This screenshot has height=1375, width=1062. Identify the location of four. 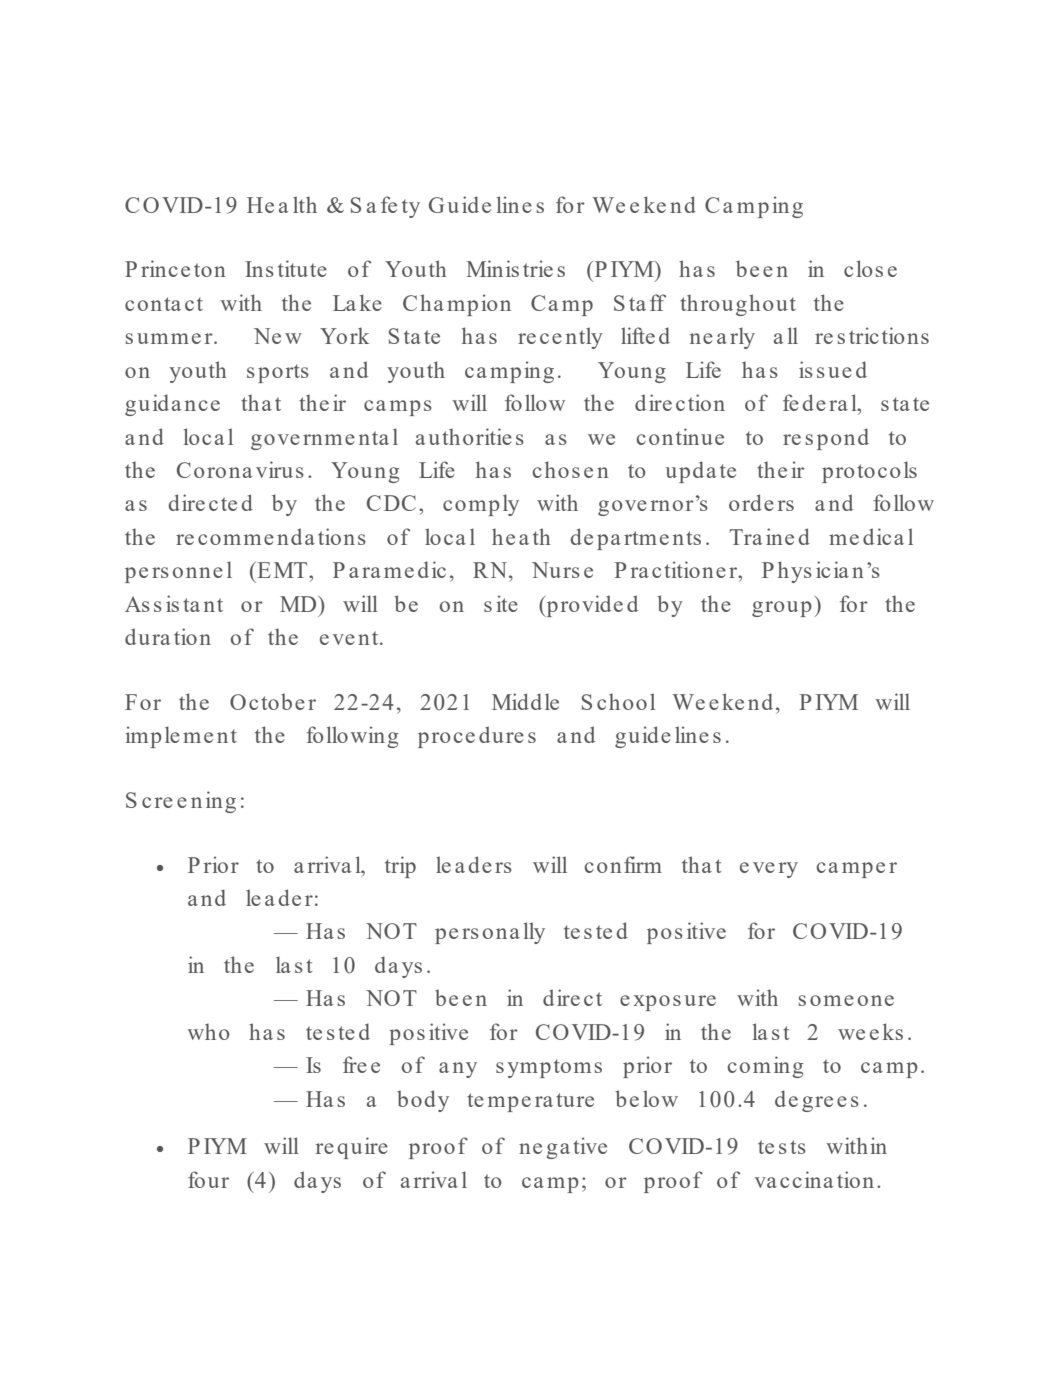
(208, 1179).
